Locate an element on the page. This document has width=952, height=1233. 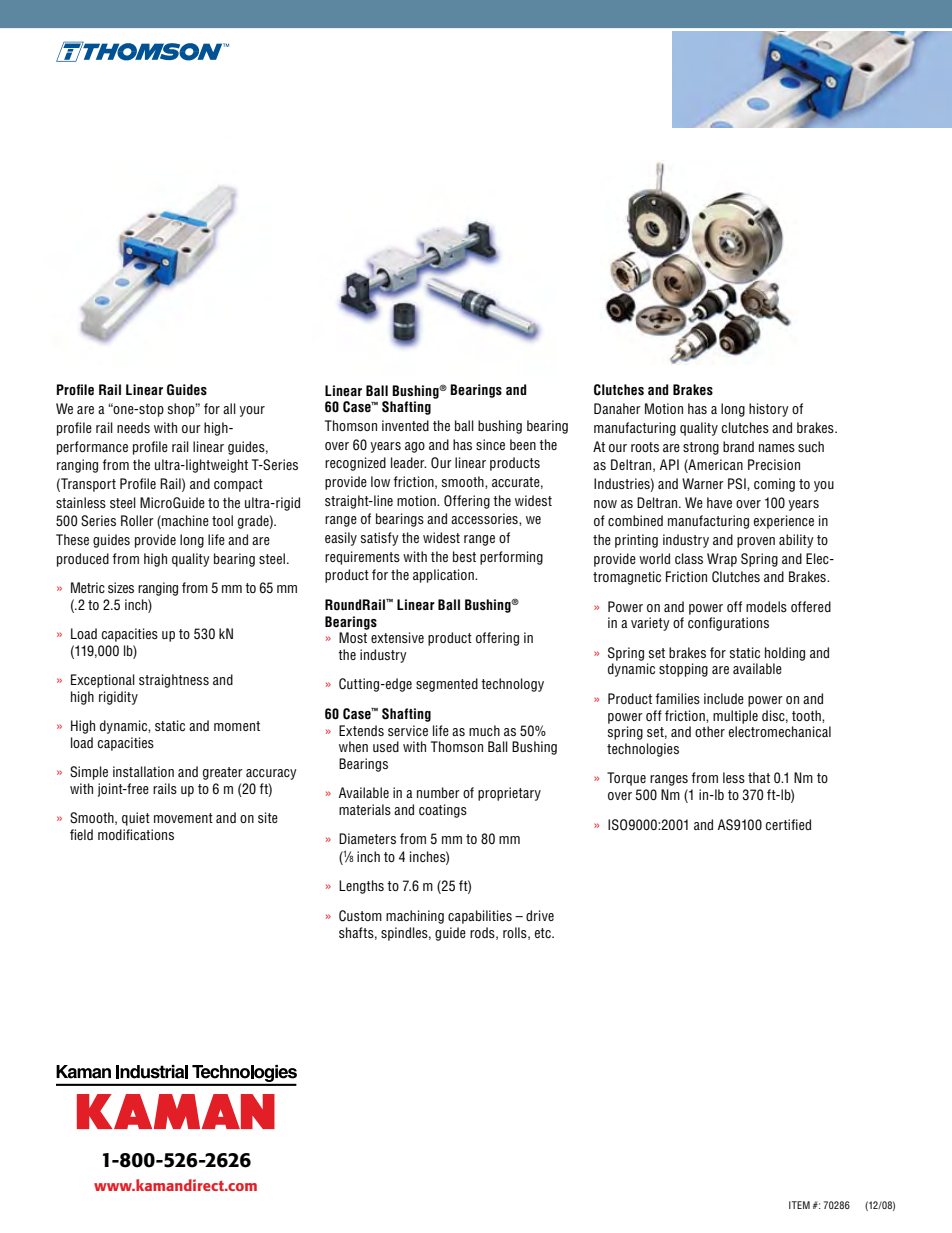
other is located at coordinates (710, 731).
